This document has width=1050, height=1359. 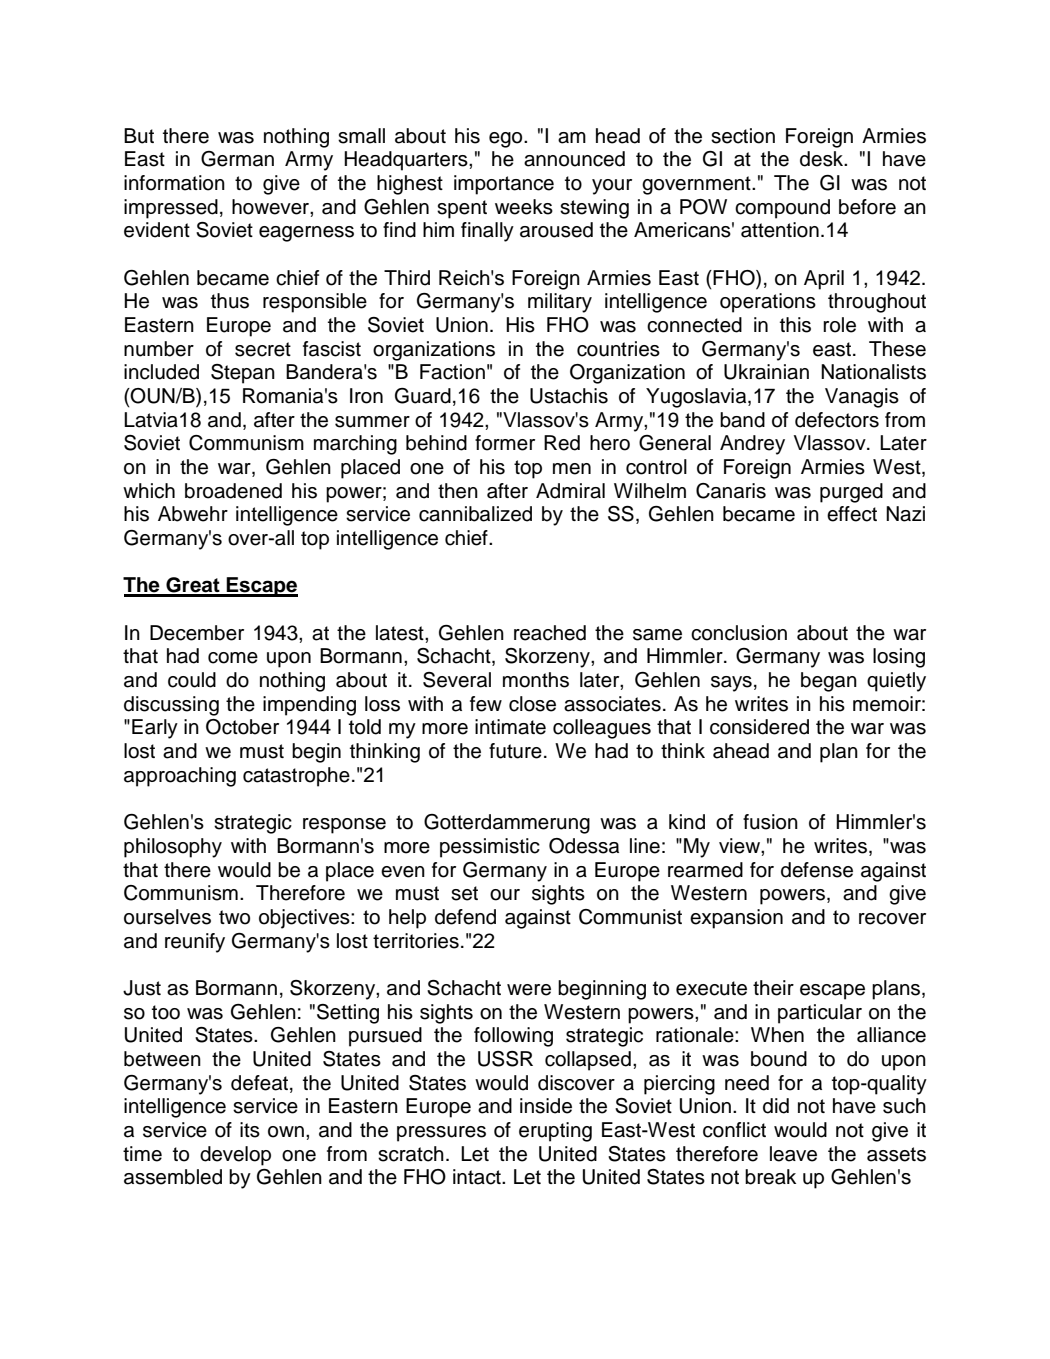 I want to click on importance, so click(x=504, y=185).
